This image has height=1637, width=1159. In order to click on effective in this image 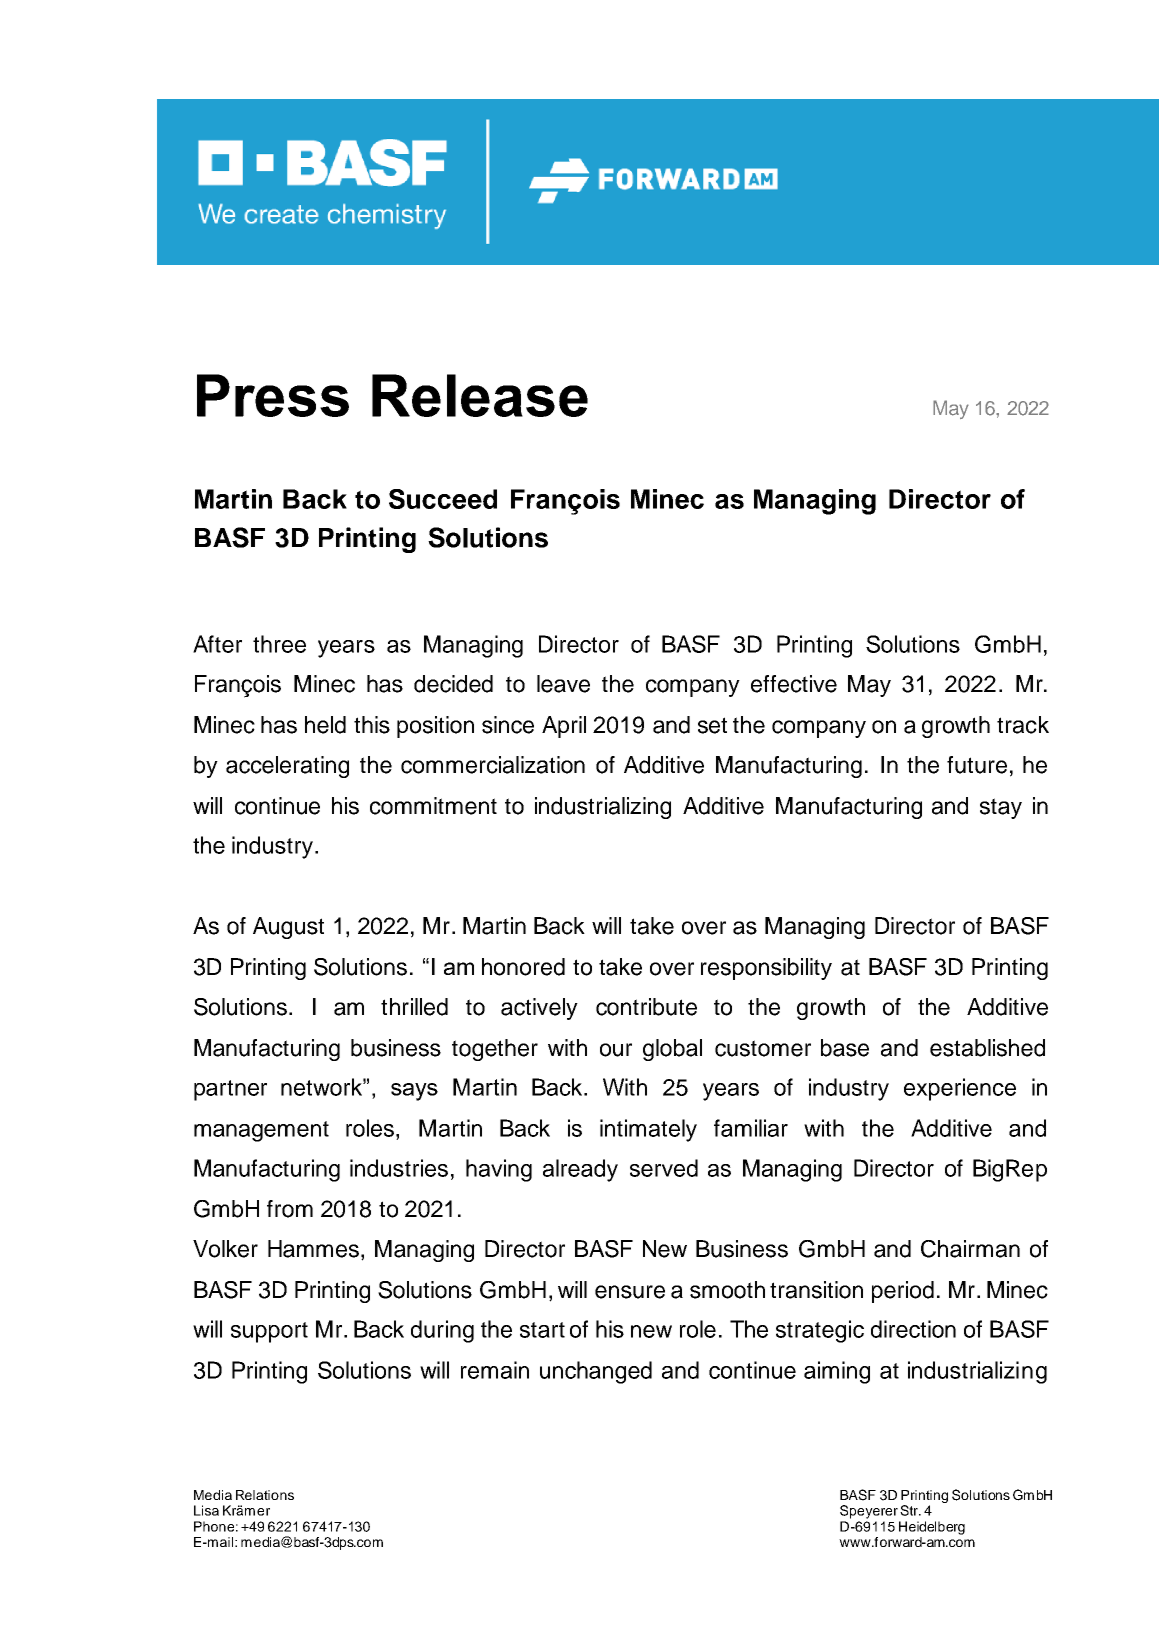, I will do `click(794, 684)`.
